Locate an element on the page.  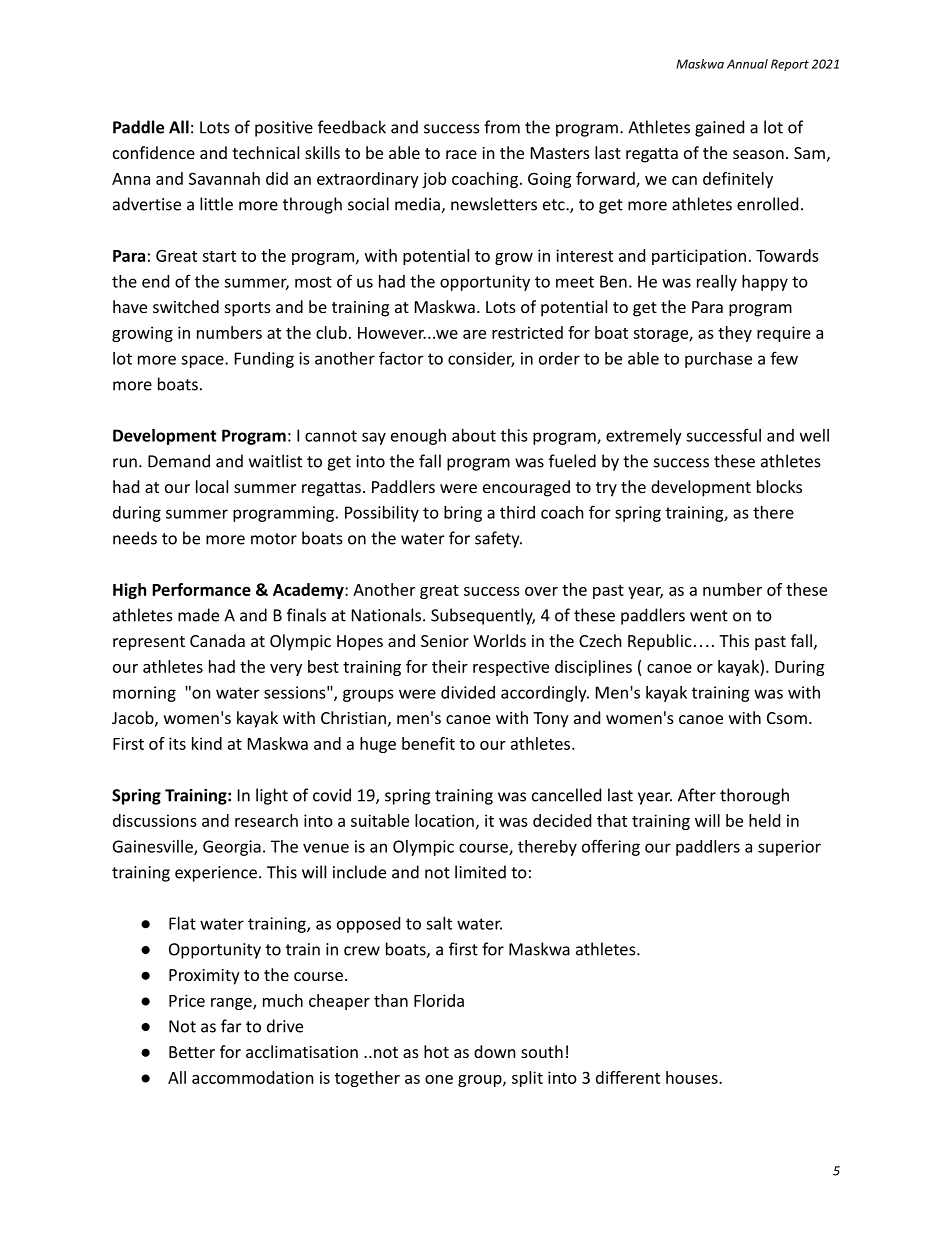
positive is located at coordinates (284, 129).
